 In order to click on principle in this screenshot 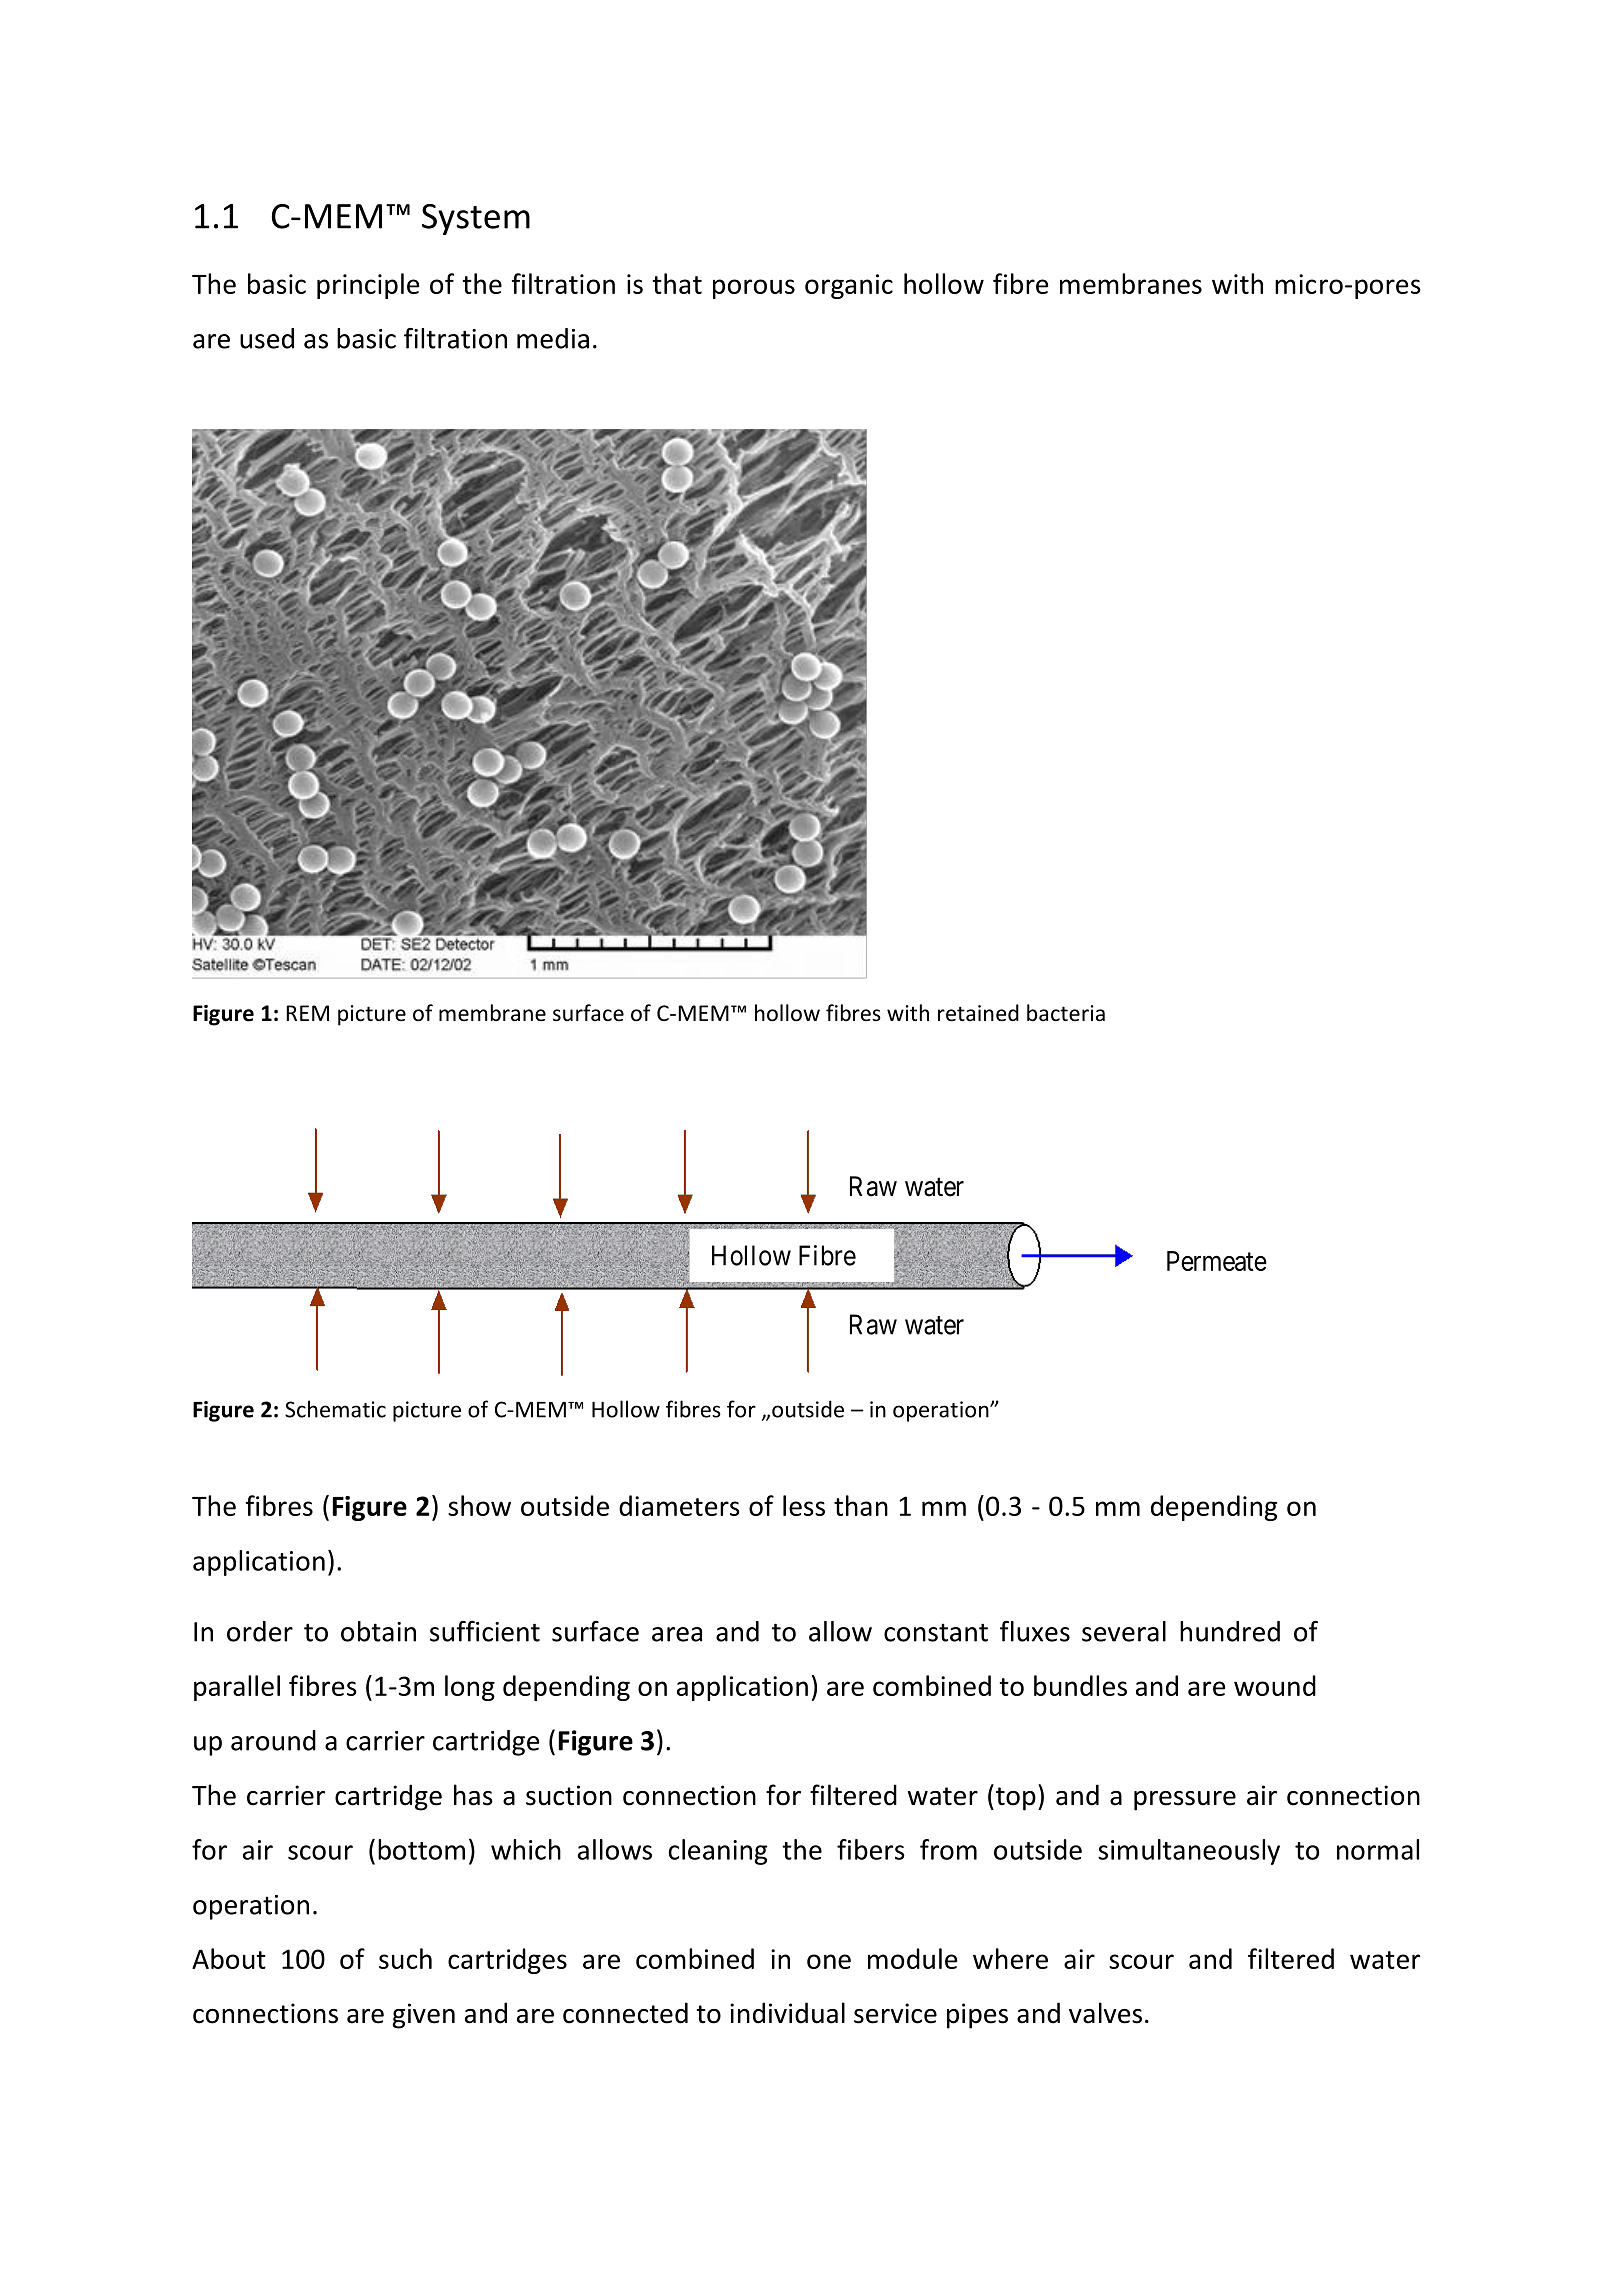, I will do `click(368, 286)`.
